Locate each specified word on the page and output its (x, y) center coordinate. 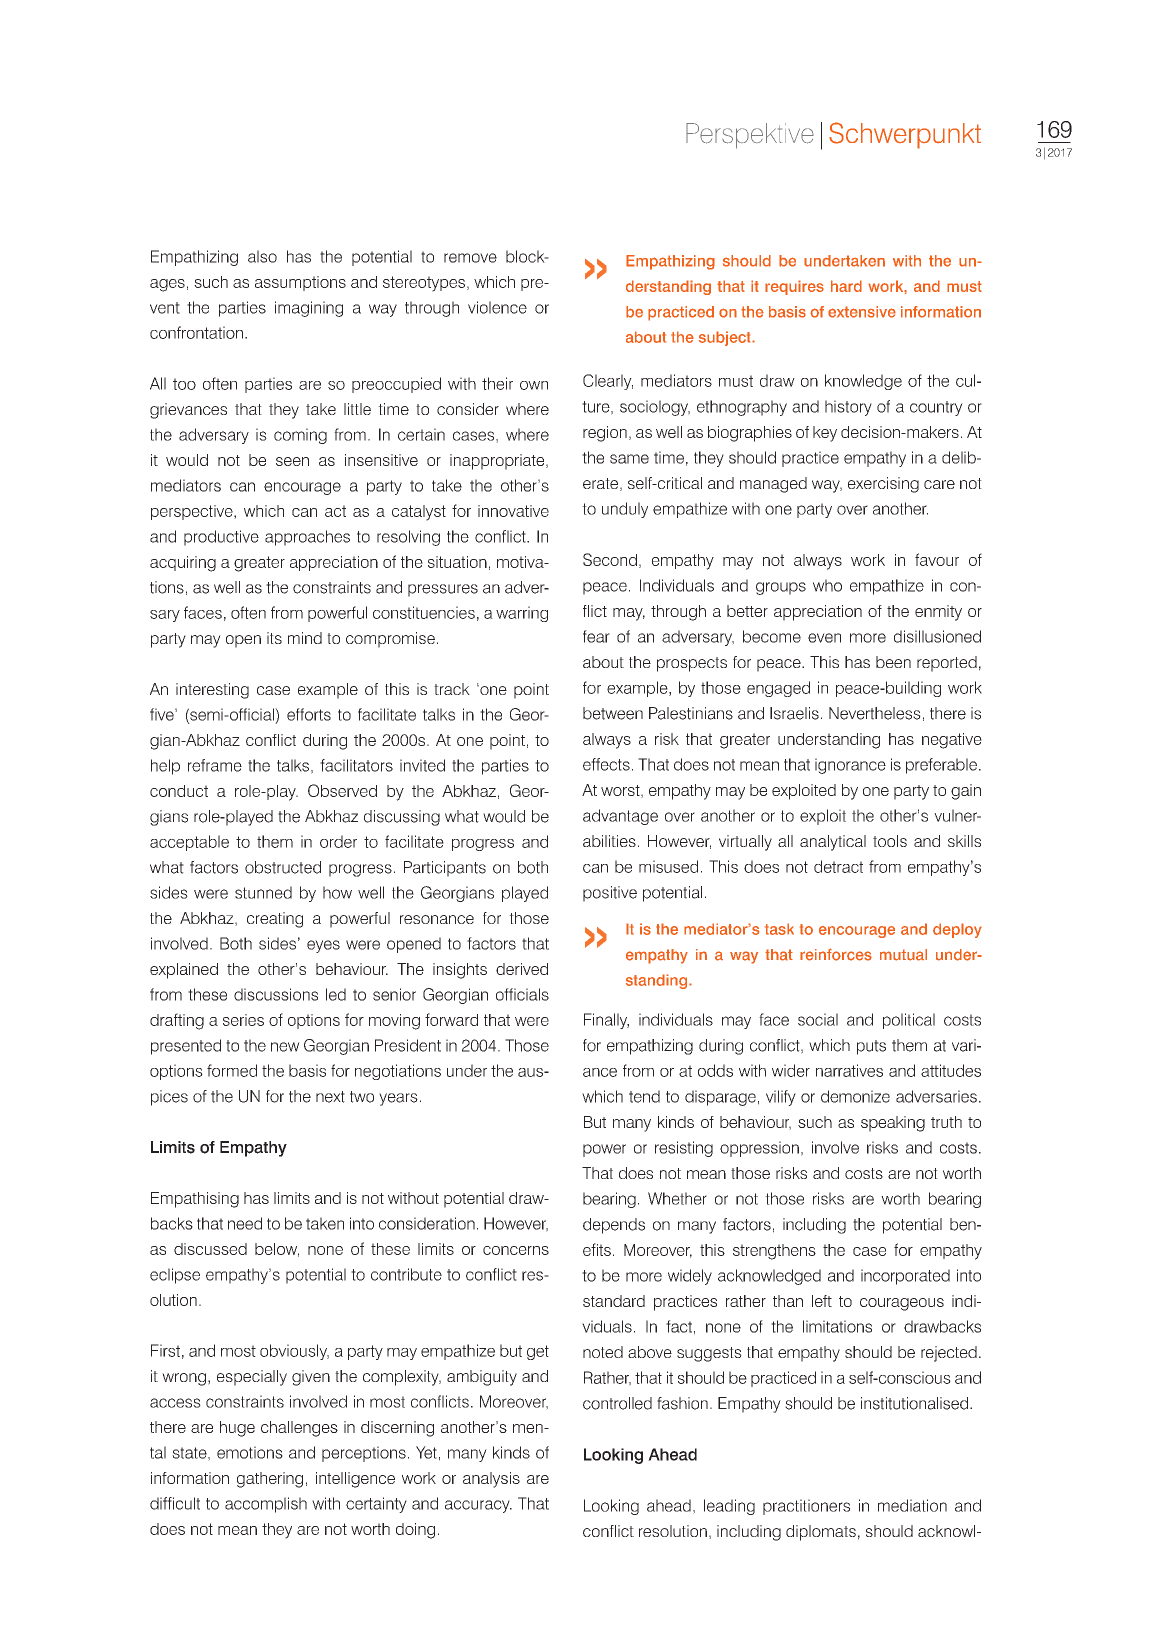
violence (497, 307)
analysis (491, 1480)
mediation (912, 1505)
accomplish (266, 1505)
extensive (862, 312)
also (262, 256)
